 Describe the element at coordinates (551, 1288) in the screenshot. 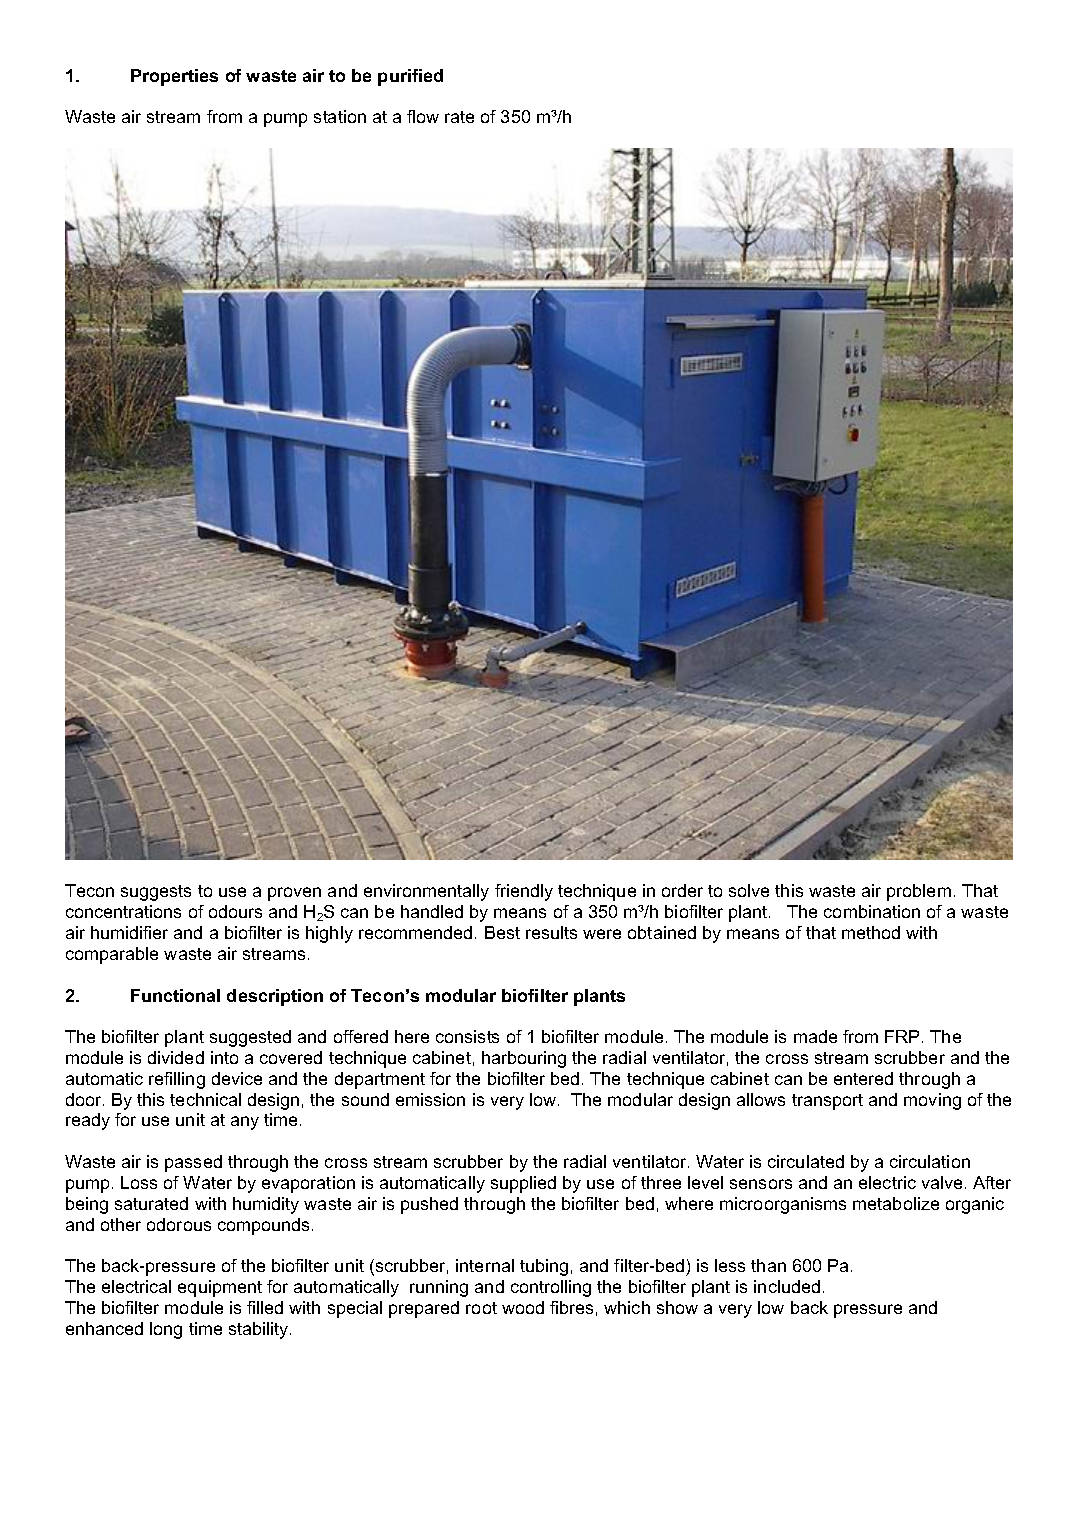

I see `controlling` at that location.
